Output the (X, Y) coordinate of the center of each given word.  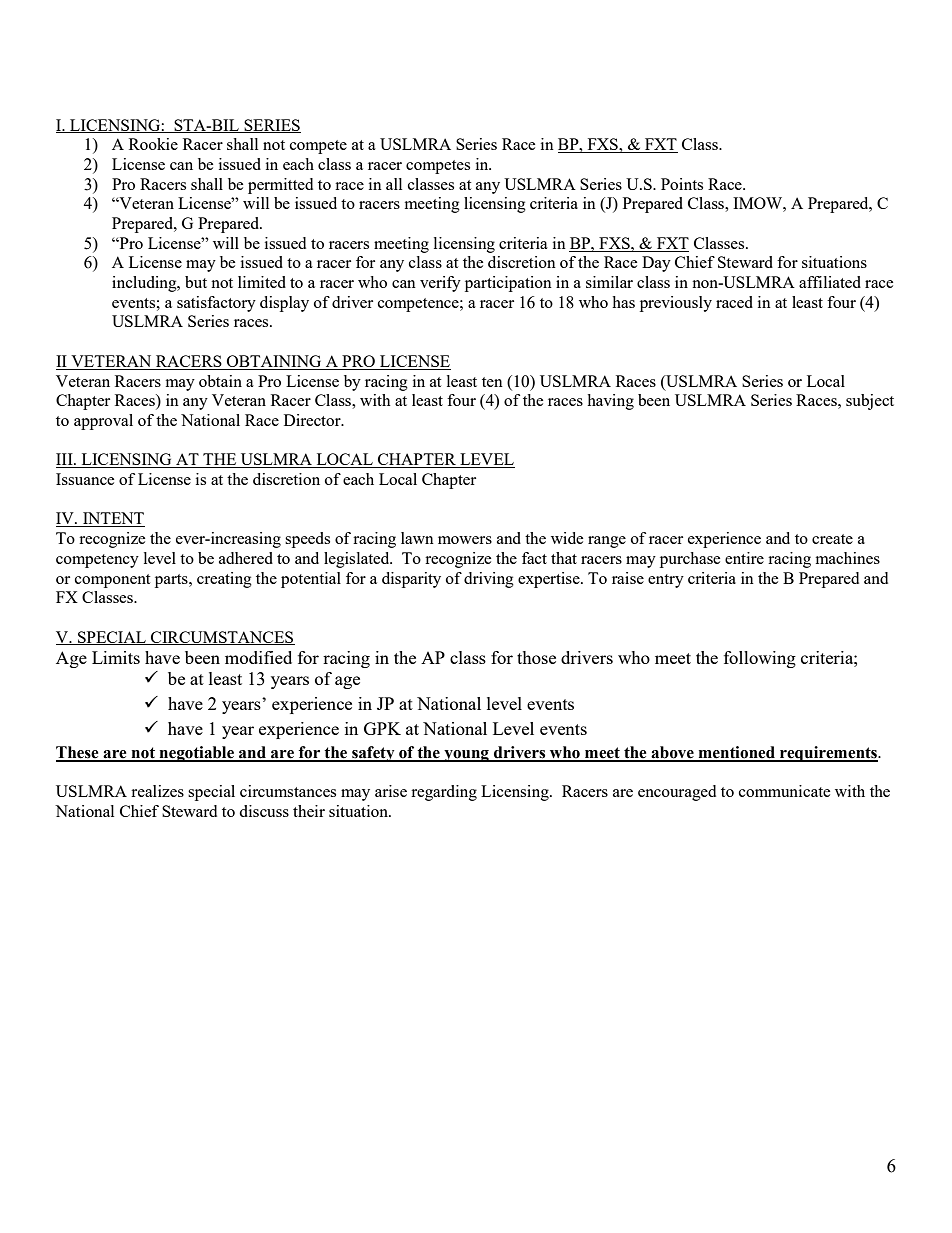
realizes (157, 791)
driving (489, 580)
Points (682, 184)
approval (103, 422)
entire (744, 558)
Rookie (153, 144)
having (610, 402)
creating (224, 580)
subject (870, 402)
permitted (280, 186)
